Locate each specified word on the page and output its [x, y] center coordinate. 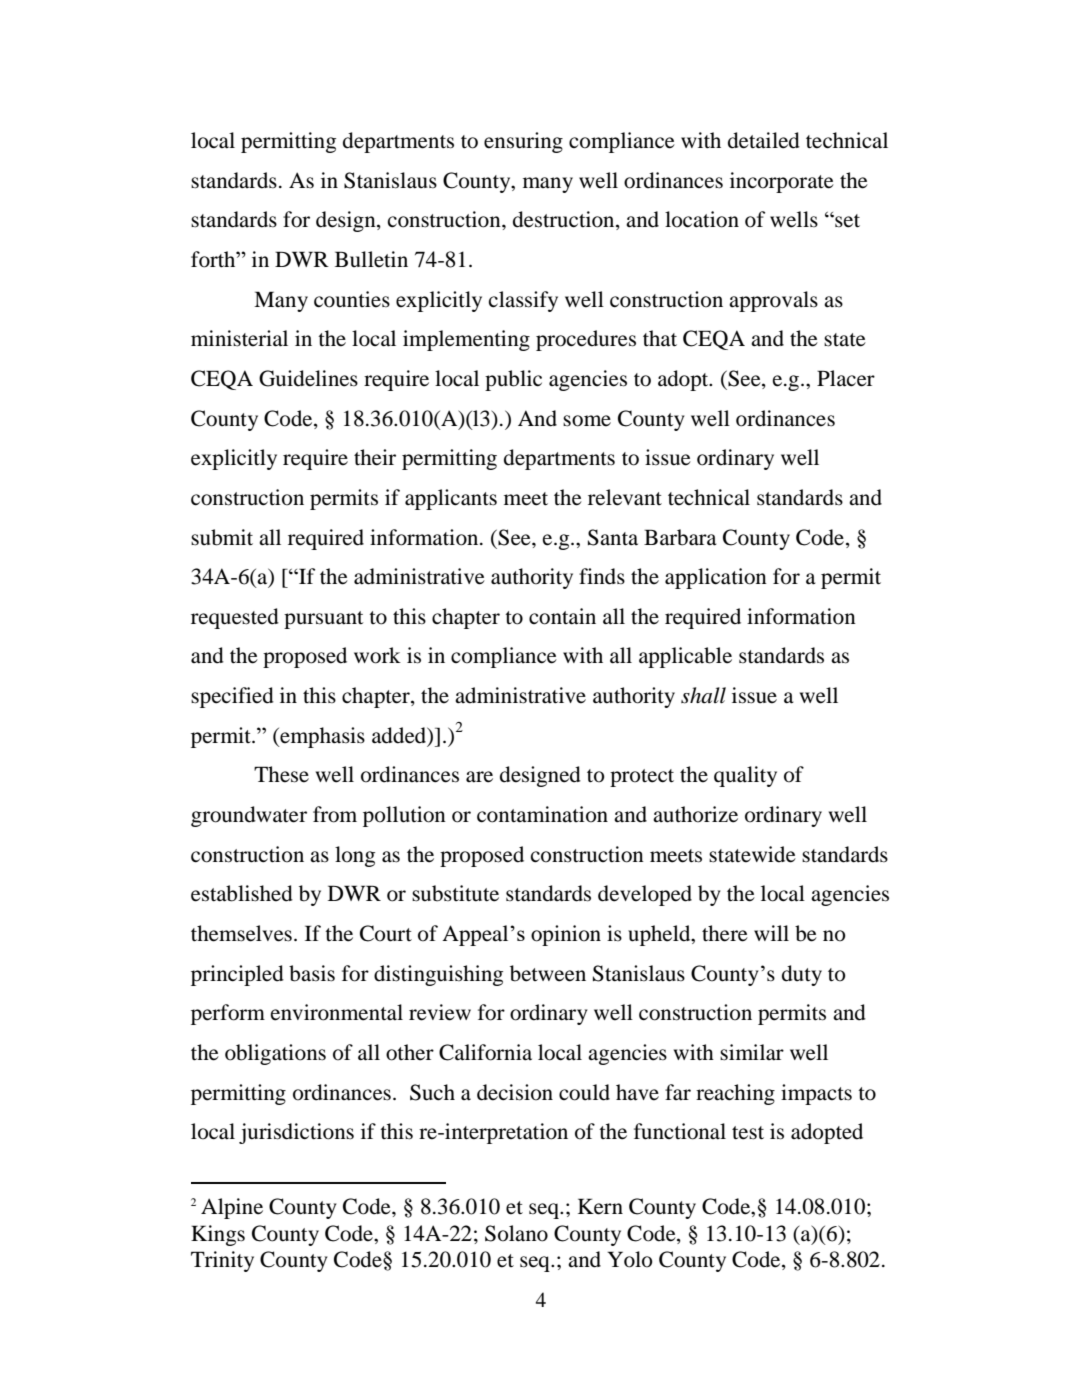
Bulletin [371, 259]
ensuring [523, 142]
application [716, 578]
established [242, 893]
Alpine [232, 1208]
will [771, 933]
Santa [613, 537]
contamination [542, 814]
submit [222, 537]
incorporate [782, 182]
